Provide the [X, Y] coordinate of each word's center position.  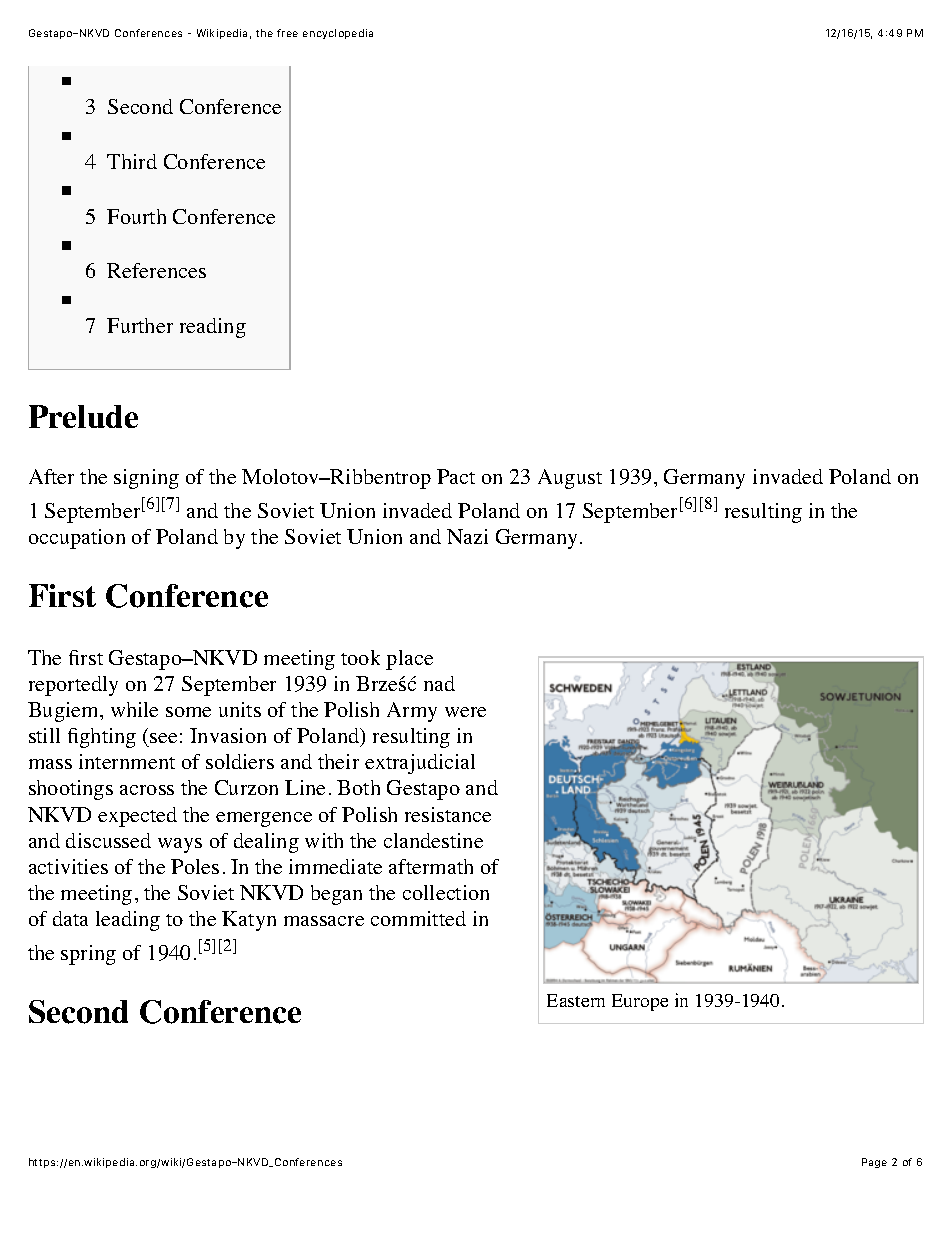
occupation [77, 539]
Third [132, 161]
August [570, 479]
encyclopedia [338, 34]
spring [88, 955]
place [409, 660]
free [287, 33]
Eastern [576, 1000]
